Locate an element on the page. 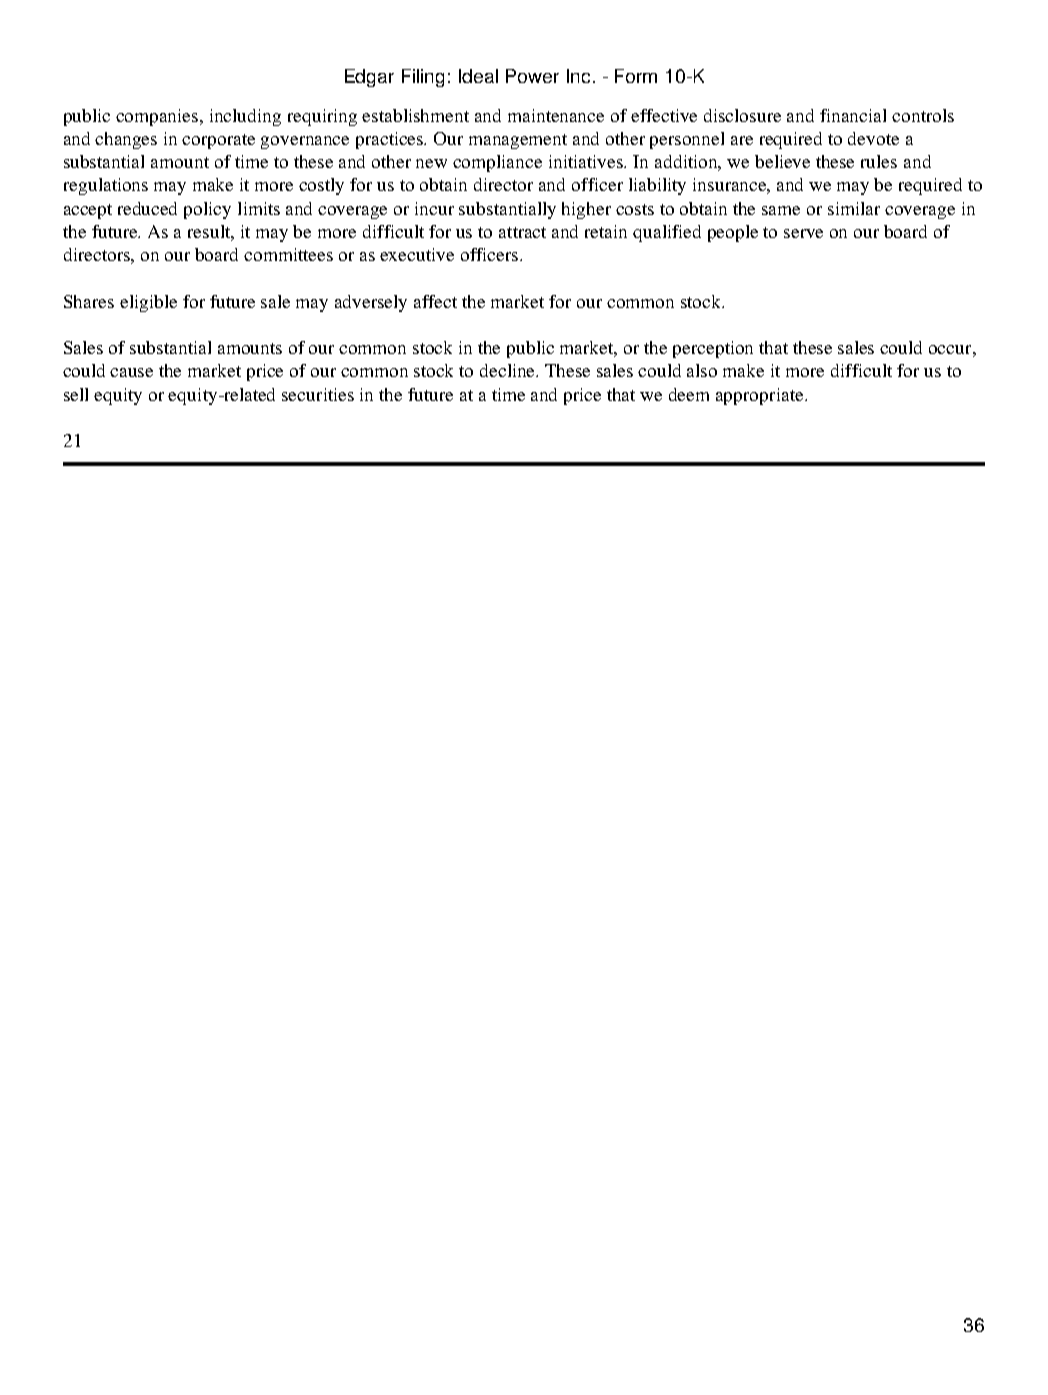 The image size is (1048, 1395). decline is located at coordinates (509, 370).
